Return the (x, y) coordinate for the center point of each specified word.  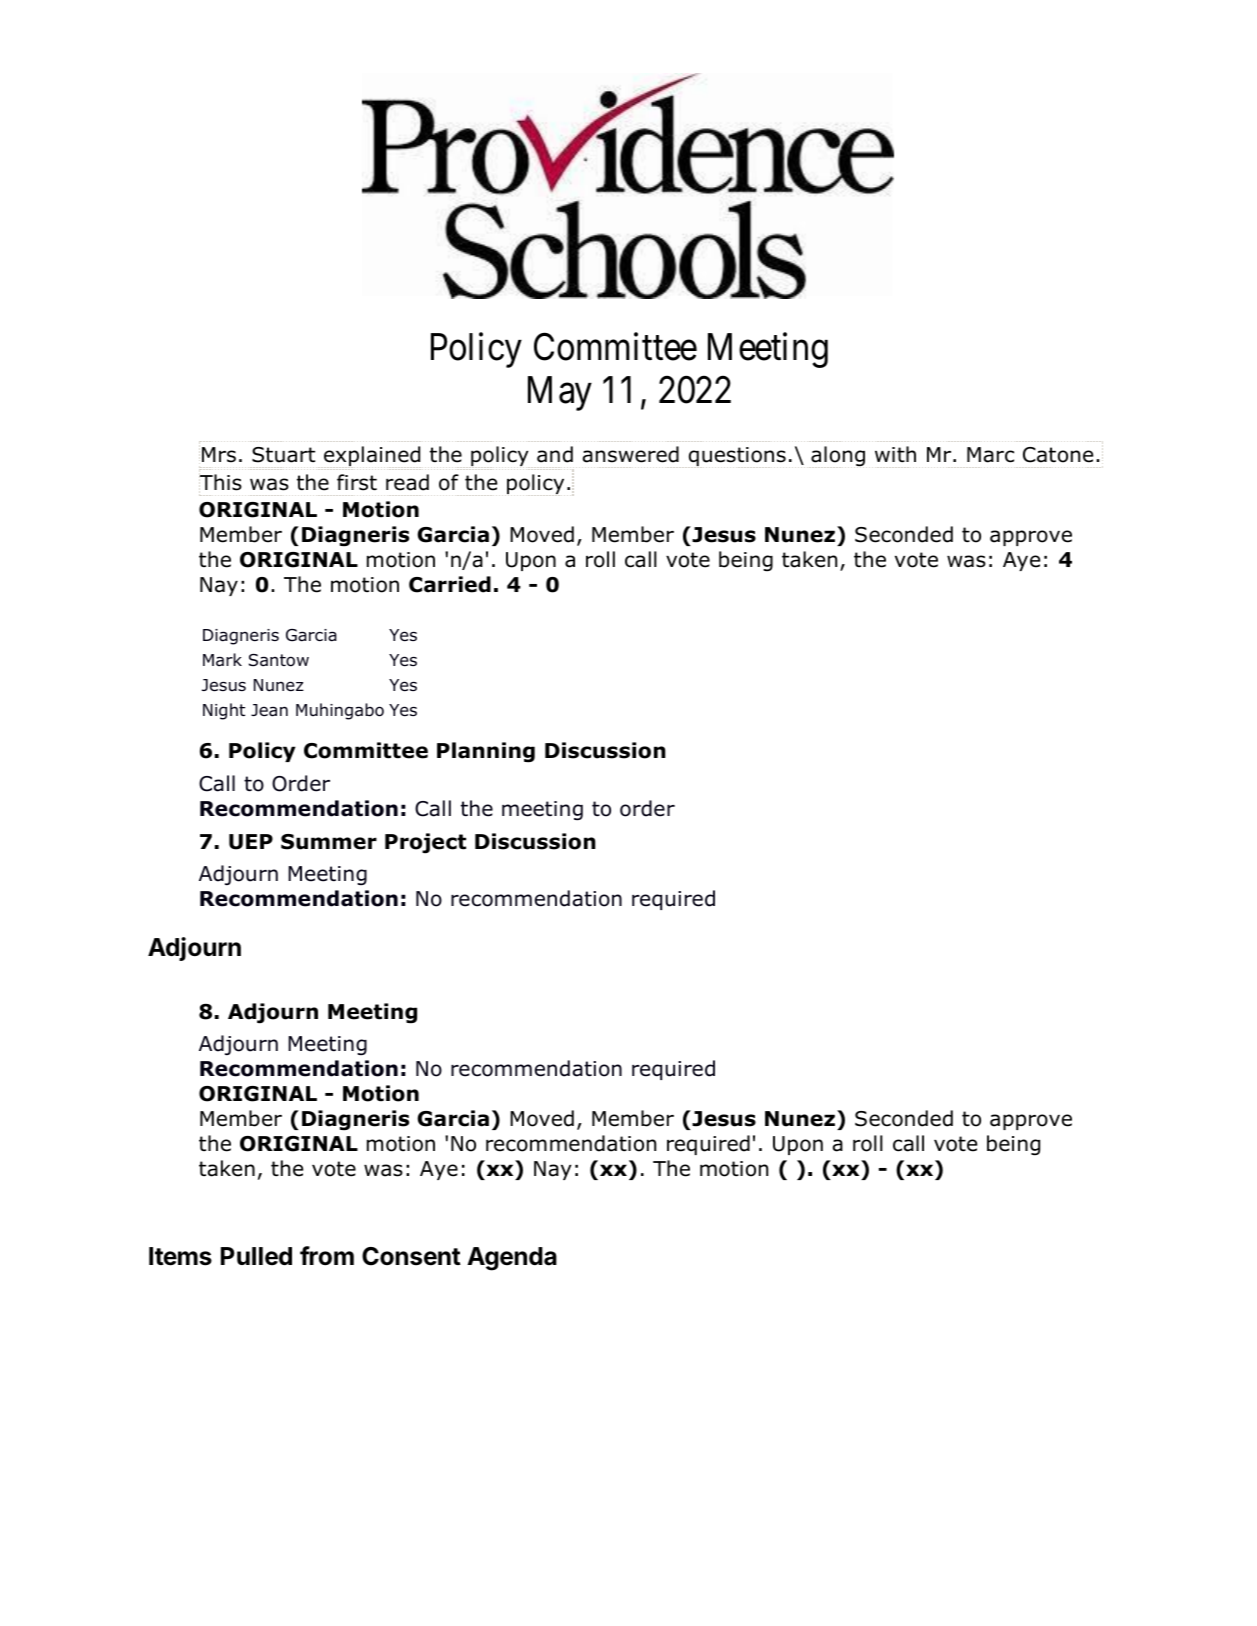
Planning (486, 752)
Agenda (512, 1259)
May (560, 393)
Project (425, 843)
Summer (329, 842)
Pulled (256, 1256)
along (838, 457)
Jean (269, 710)
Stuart (283, 455)
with (895, 454)
